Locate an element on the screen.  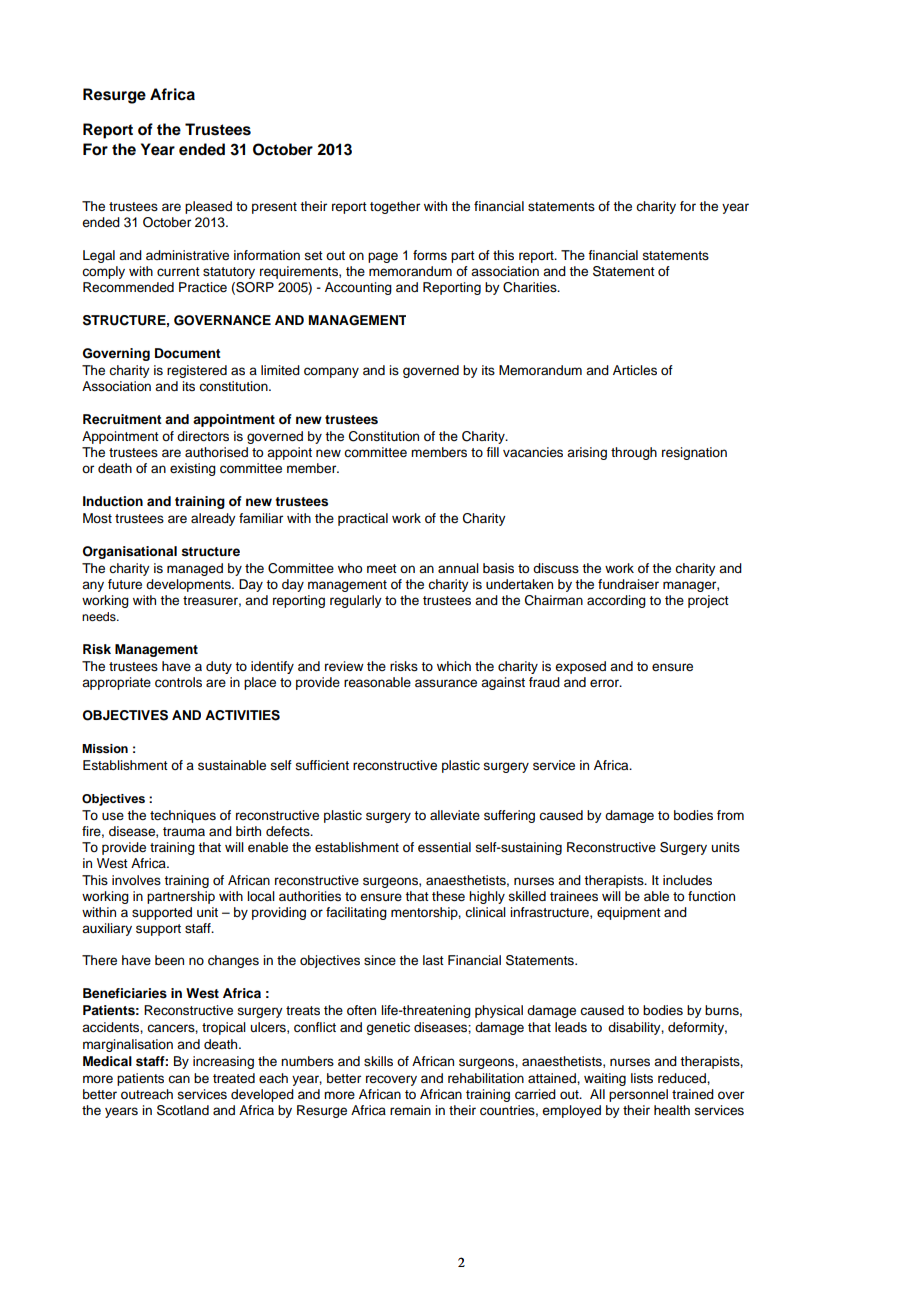
administrative is located at coordinates (187, 255).
